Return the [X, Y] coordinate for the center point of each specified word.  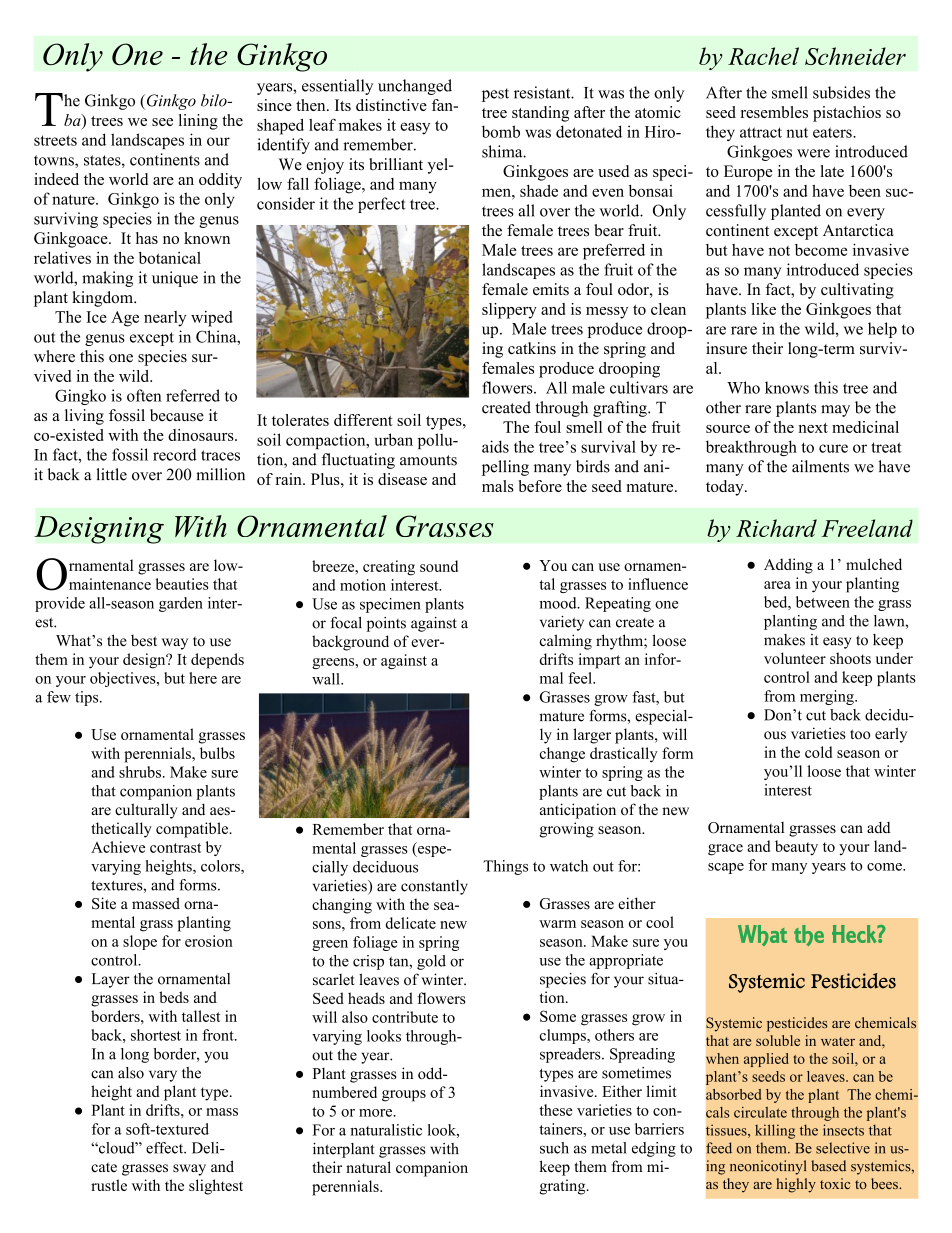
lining [198, 122]
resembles [774, 112]
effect [166, 1148]
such [554, 1148]
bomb [501, 131]
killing [775, 1131]
